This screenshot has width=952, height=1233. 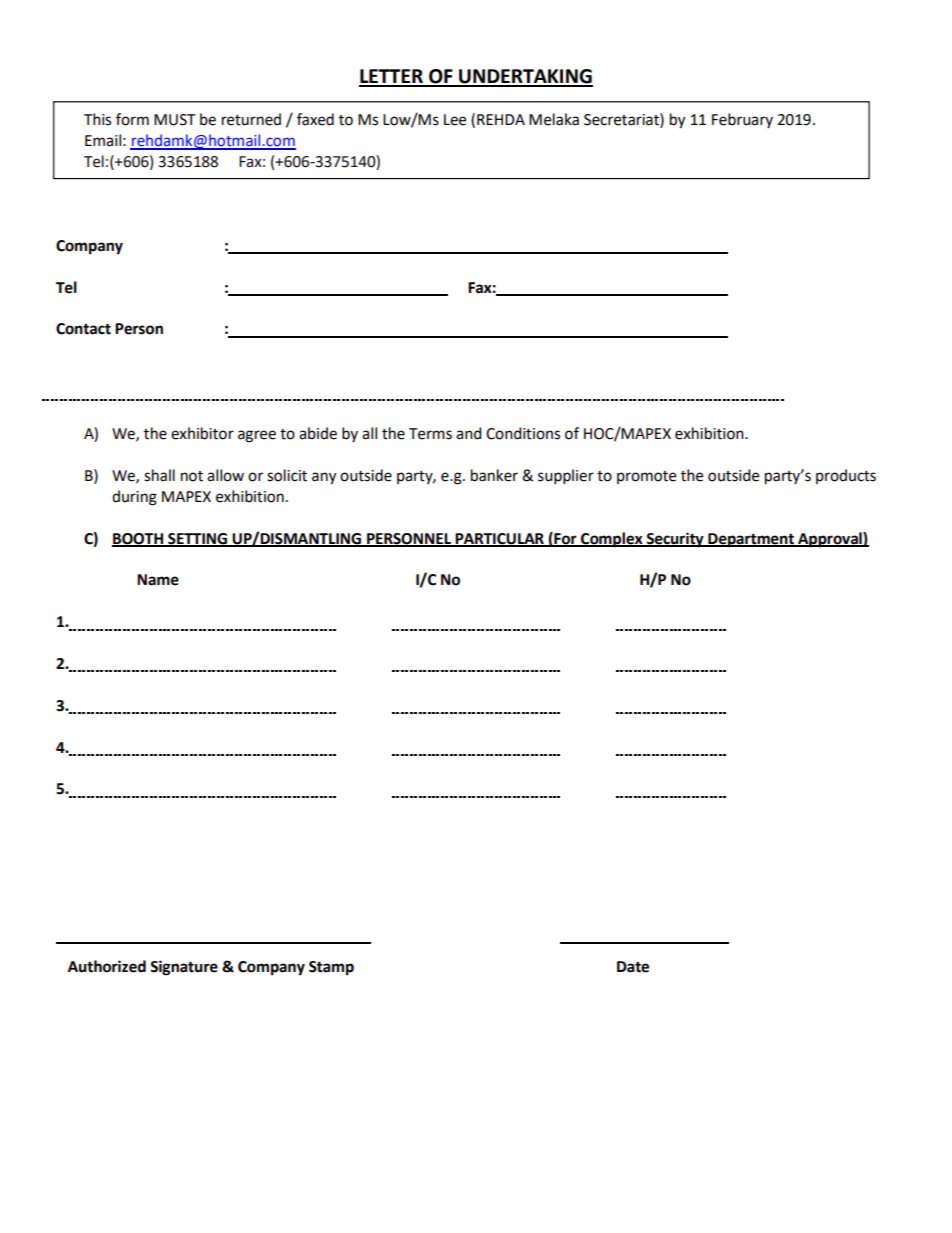 I want to click on Lee, so click(x=455, y=120).
